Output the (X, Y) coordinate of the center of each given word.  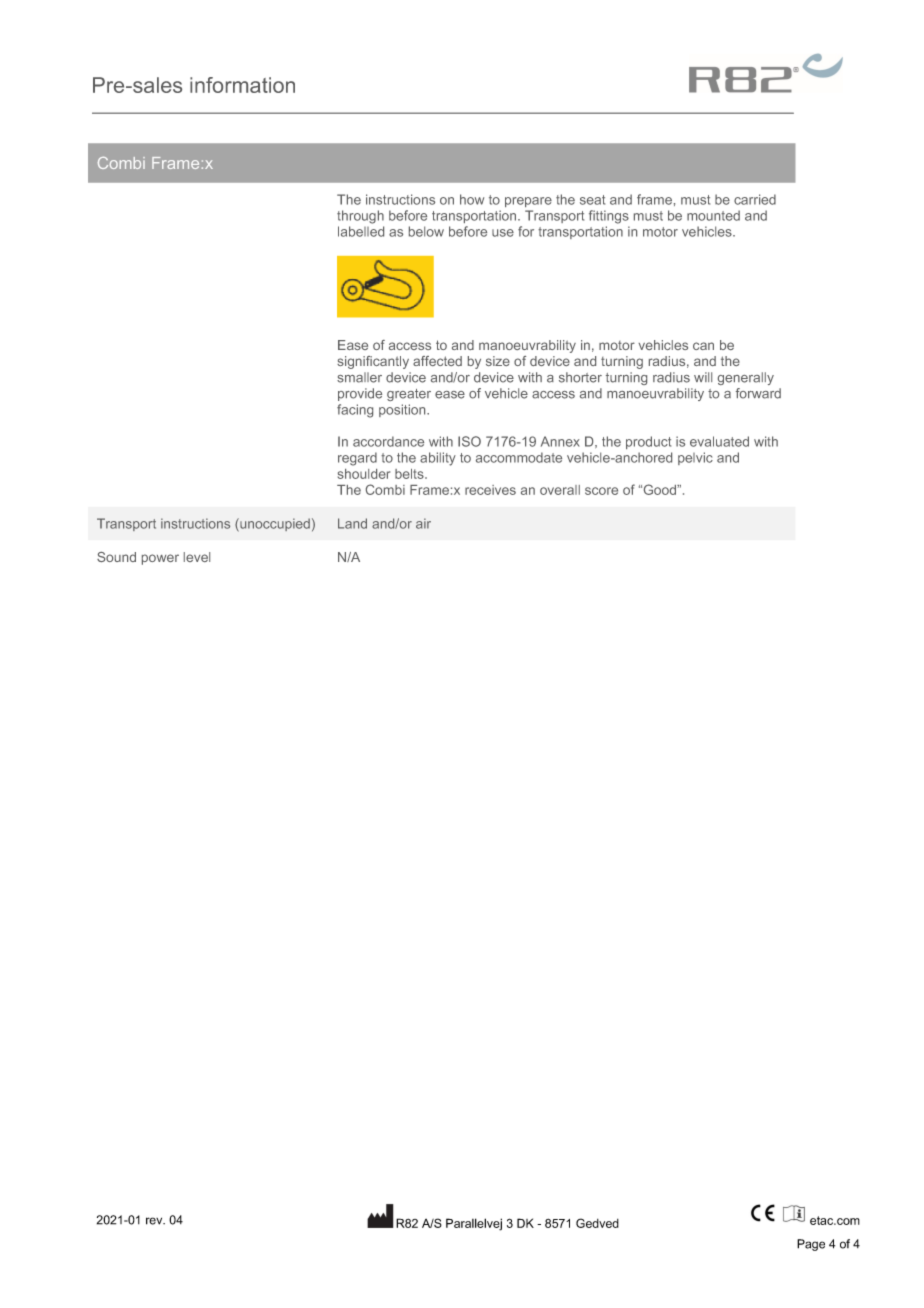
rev (155, 1221)
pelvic (695, 458)
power (160, 559)
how (472, 199)
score (601, 491)
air (423, 523)
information (242, 85)
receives (490, 490)
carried (755, 199)
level (197, 557)
